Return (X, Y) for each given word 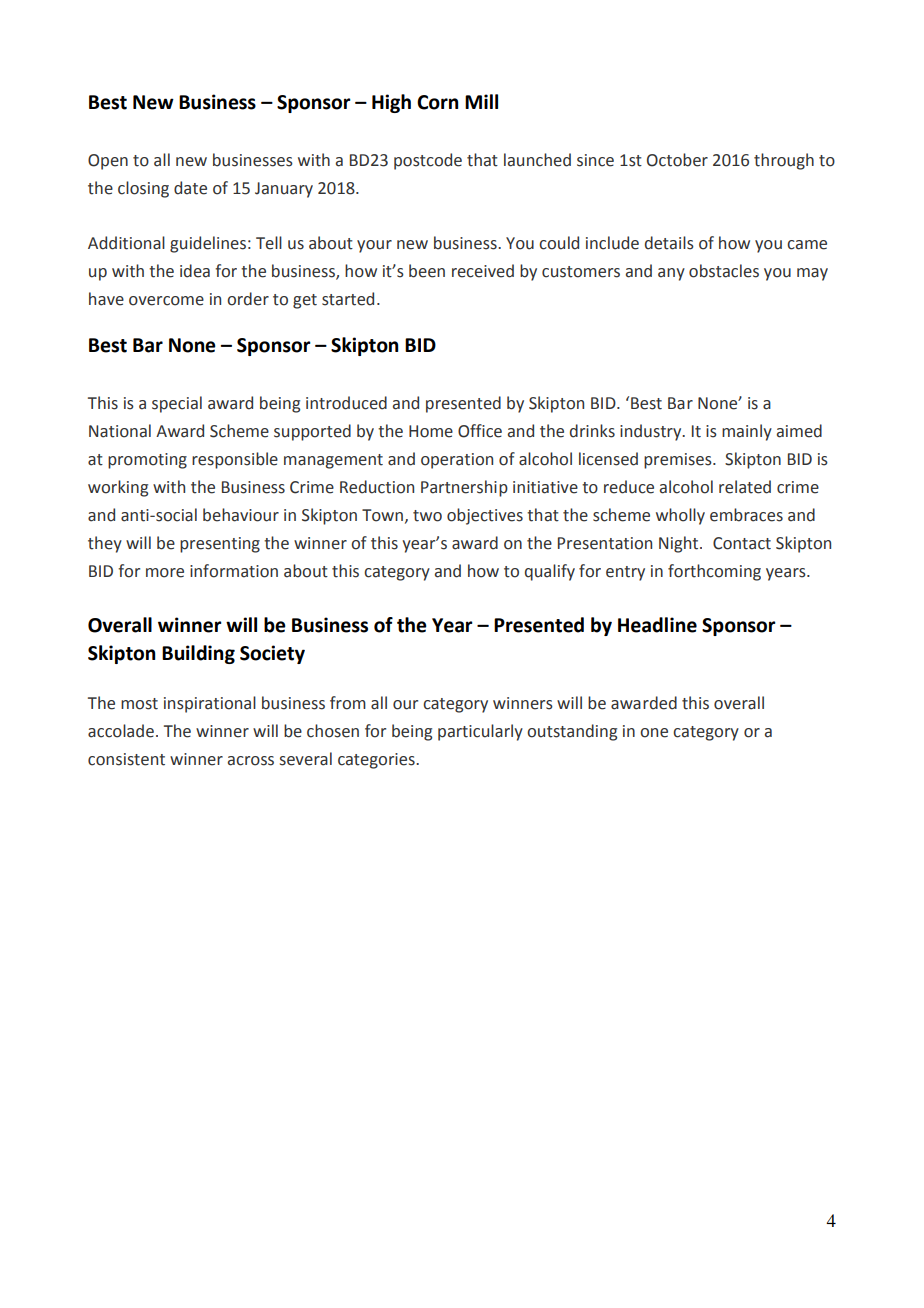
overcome (166, 301)
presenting (220, 545)
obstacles (724, 271)
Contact (742, 543)
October (677, 160)
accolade (121, 731)
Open (108, 162)
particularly (480, 732)
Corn (437, 102)
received (483, 271)
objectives (485, 516)
